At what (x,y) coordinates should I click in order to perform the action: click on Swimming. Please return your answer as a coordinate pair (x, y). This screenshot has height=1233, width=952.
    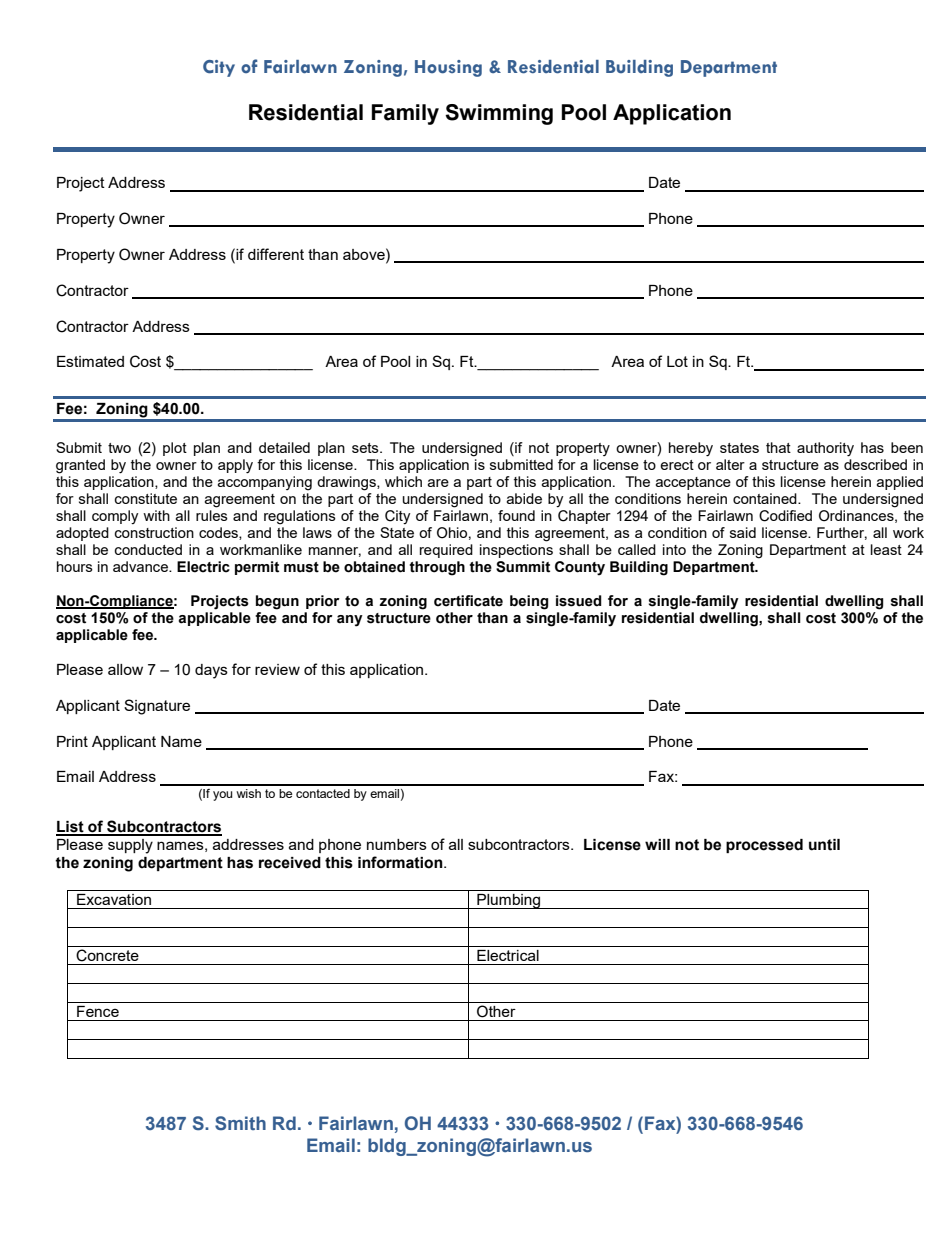
    Looking at the image, I should click on (499, 114).
